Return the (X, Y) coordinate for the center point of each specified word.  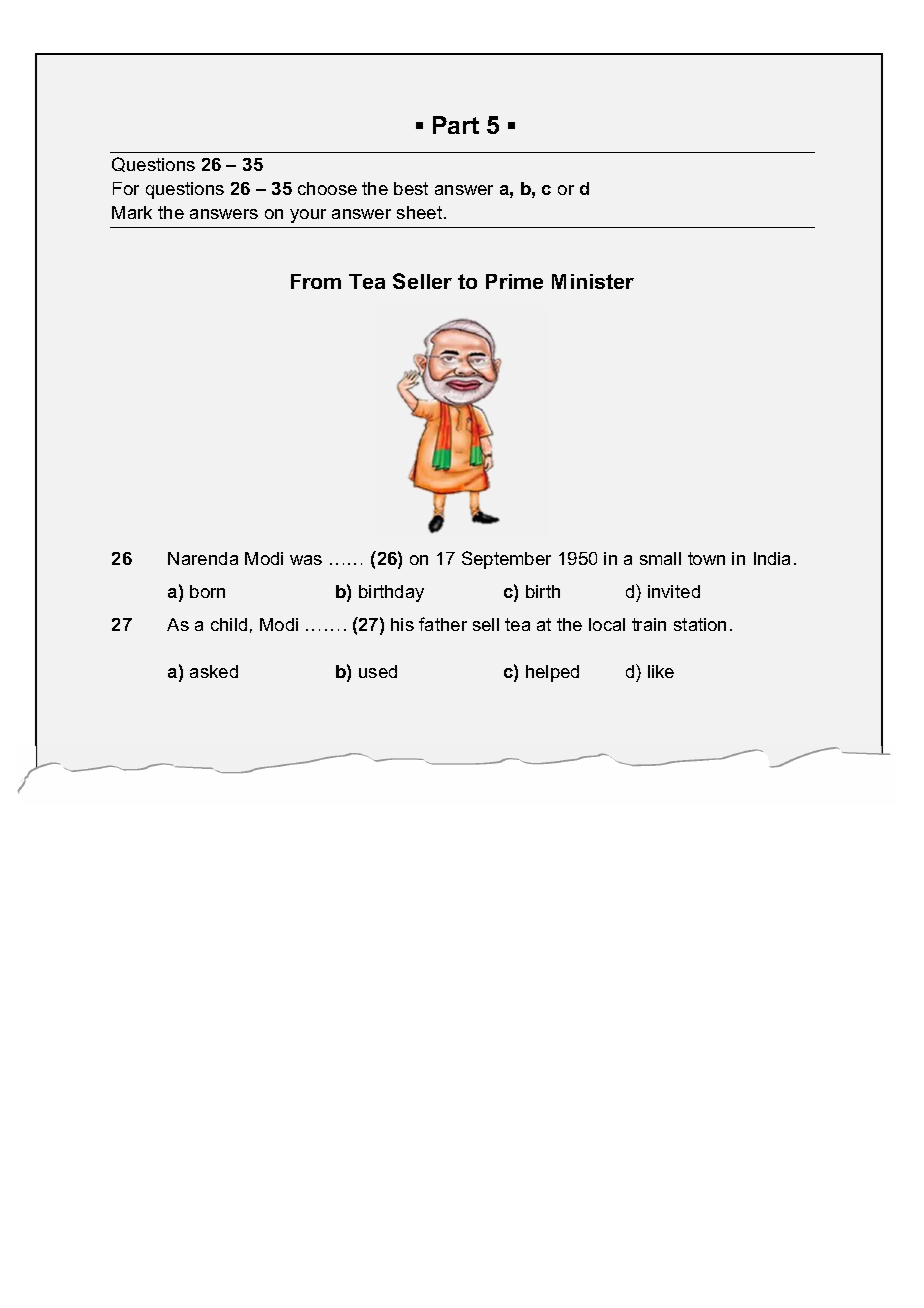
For (126, 188)
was (306, 560)
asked (214, 671)
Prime (514, 281)
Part (456, 125)
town (706, 558)
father (443, 624)
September (506, 560)
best (411, 188)
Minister (593, 281)
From (316, 281)
